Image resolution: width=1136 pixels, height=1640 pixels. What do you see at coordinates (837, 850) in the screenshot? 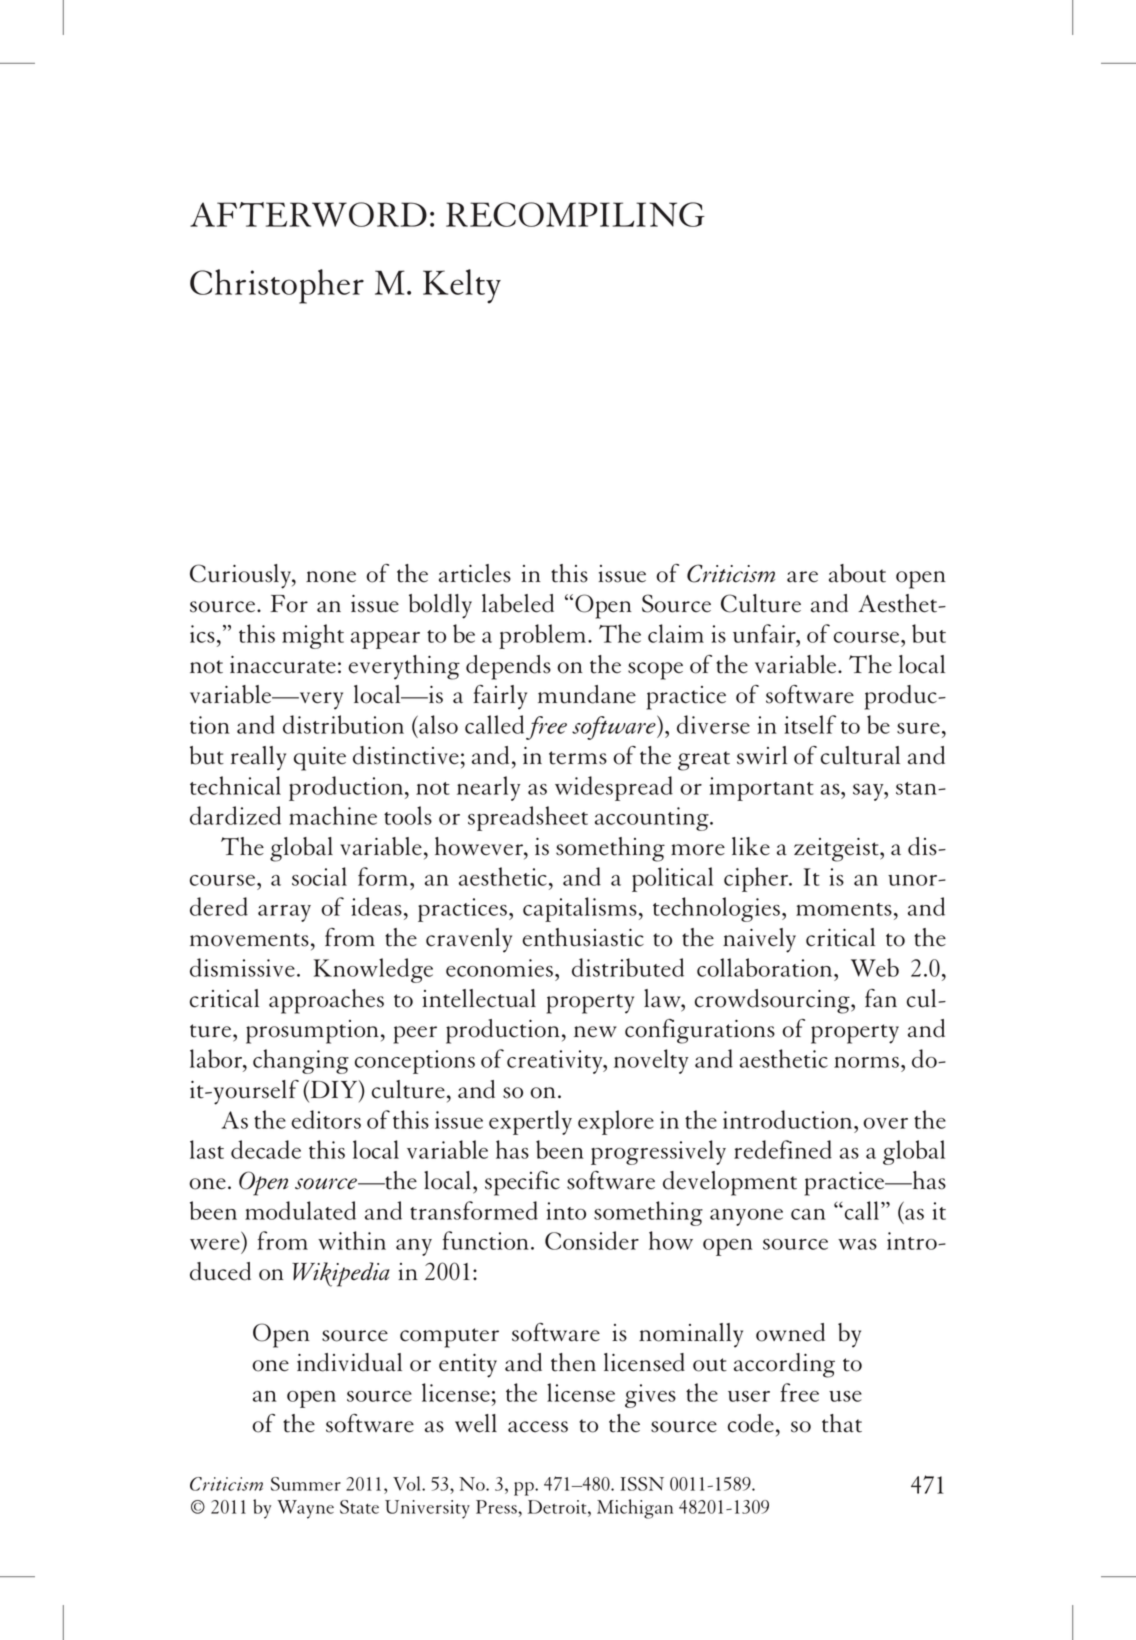
I see `zeitgeist` at bounding box center [837, 850].
